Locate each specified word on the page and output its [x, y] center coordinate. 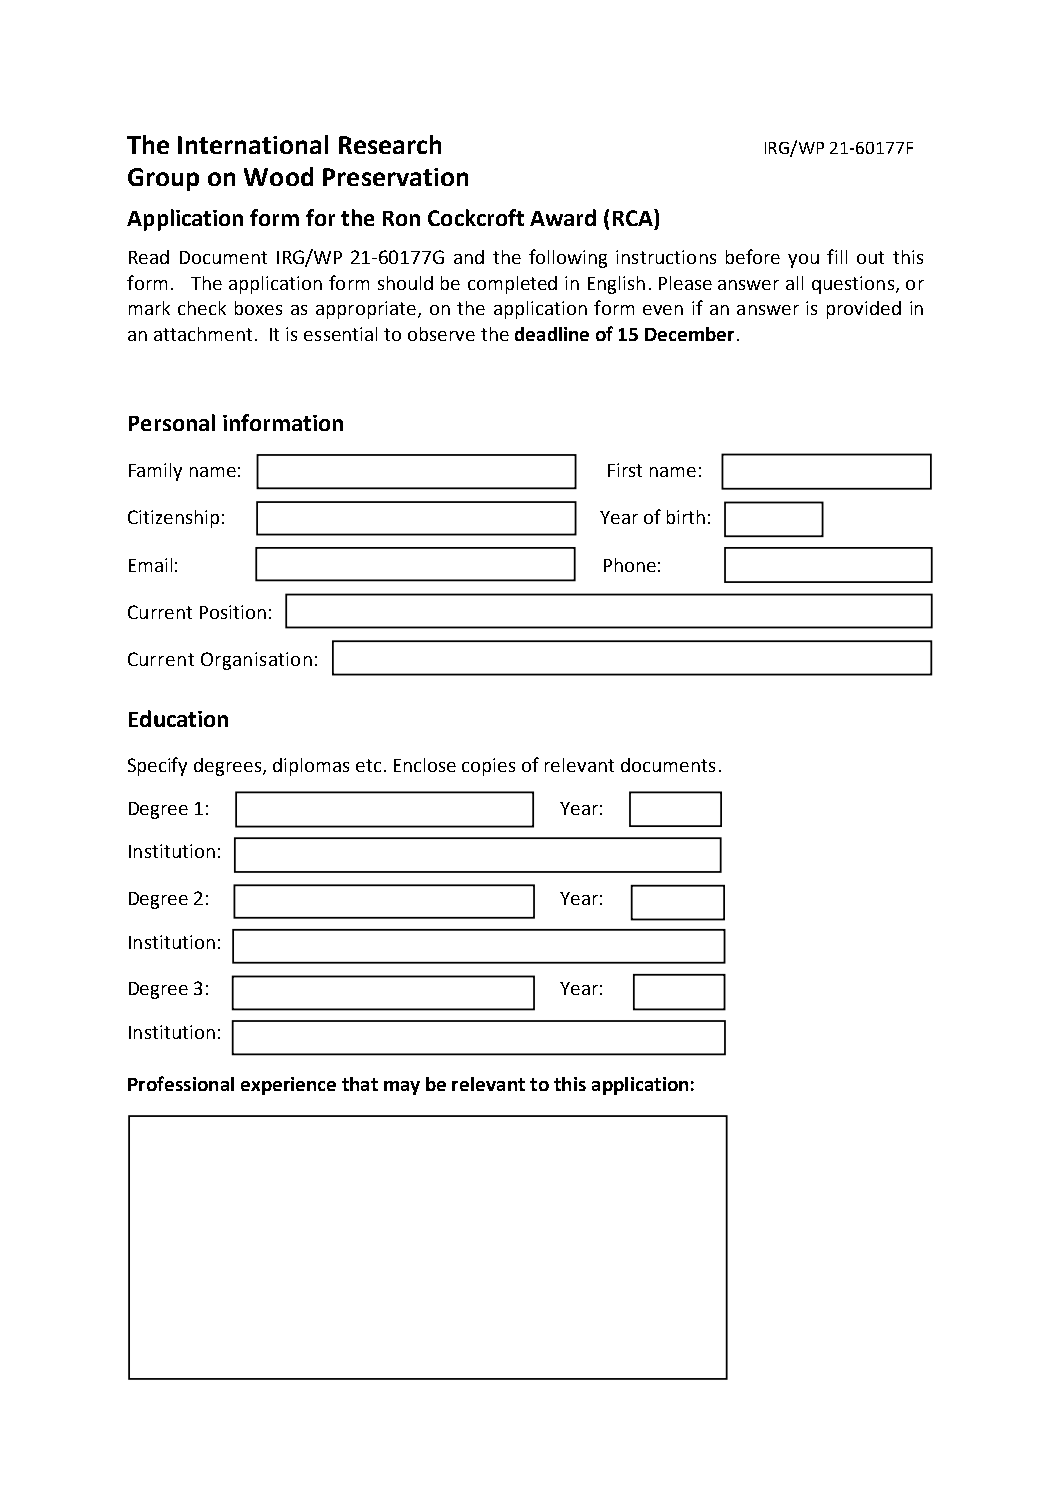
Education [178, 718]
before [753, 256]
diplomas [311, 767]
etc [368, 765]
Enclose [425, 765]
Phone [630, 565]
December [689, 334]
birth [686, 517]
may [402, 1088]
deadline [552, 334]
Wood [278, 176]
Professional [181, 1083]
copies [488, 767]
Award [563, 217]
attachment [203, 334]
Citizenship [173, 519]
